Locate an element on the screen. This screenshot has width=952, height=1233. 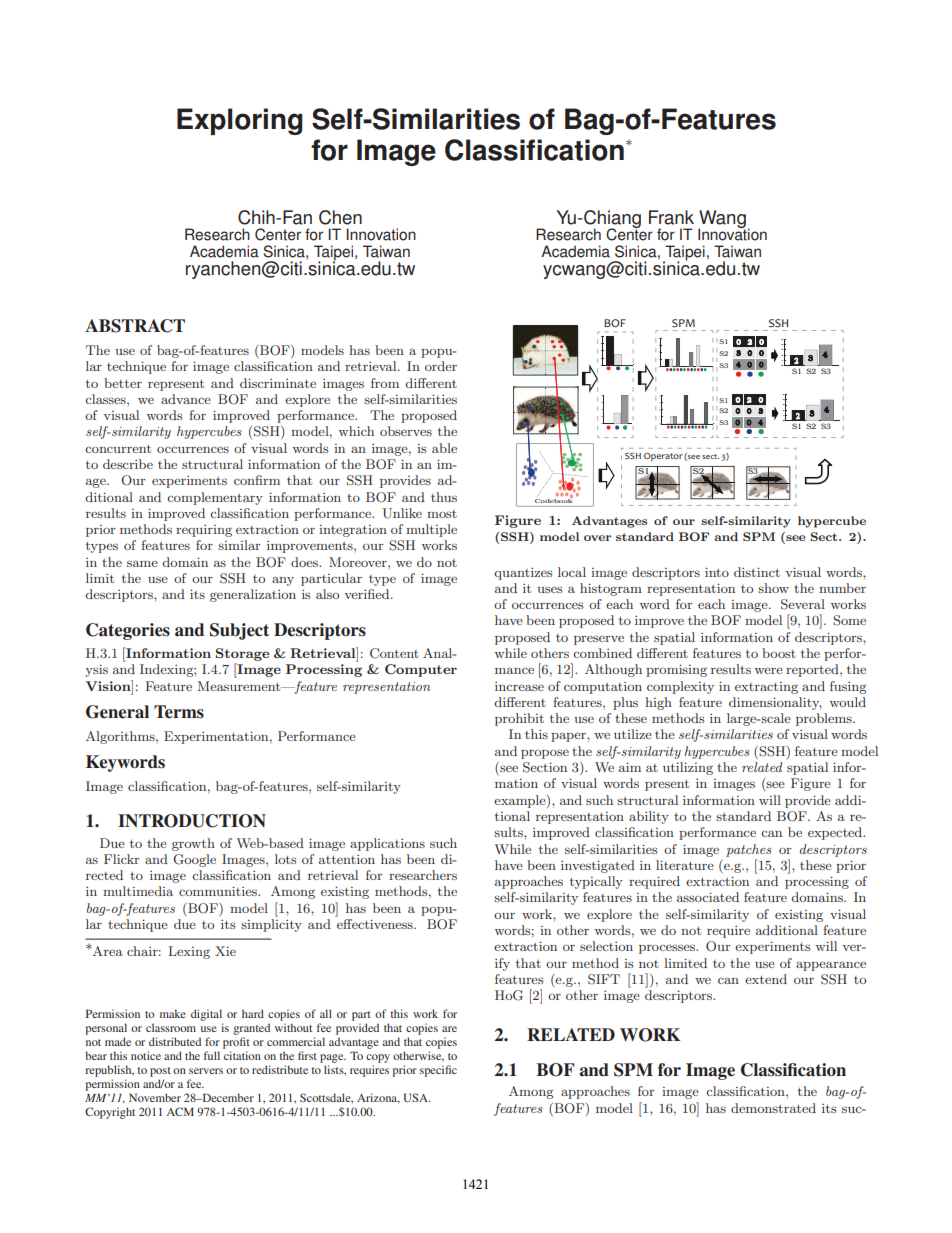
Terms is located at coordinates (179, 712).
